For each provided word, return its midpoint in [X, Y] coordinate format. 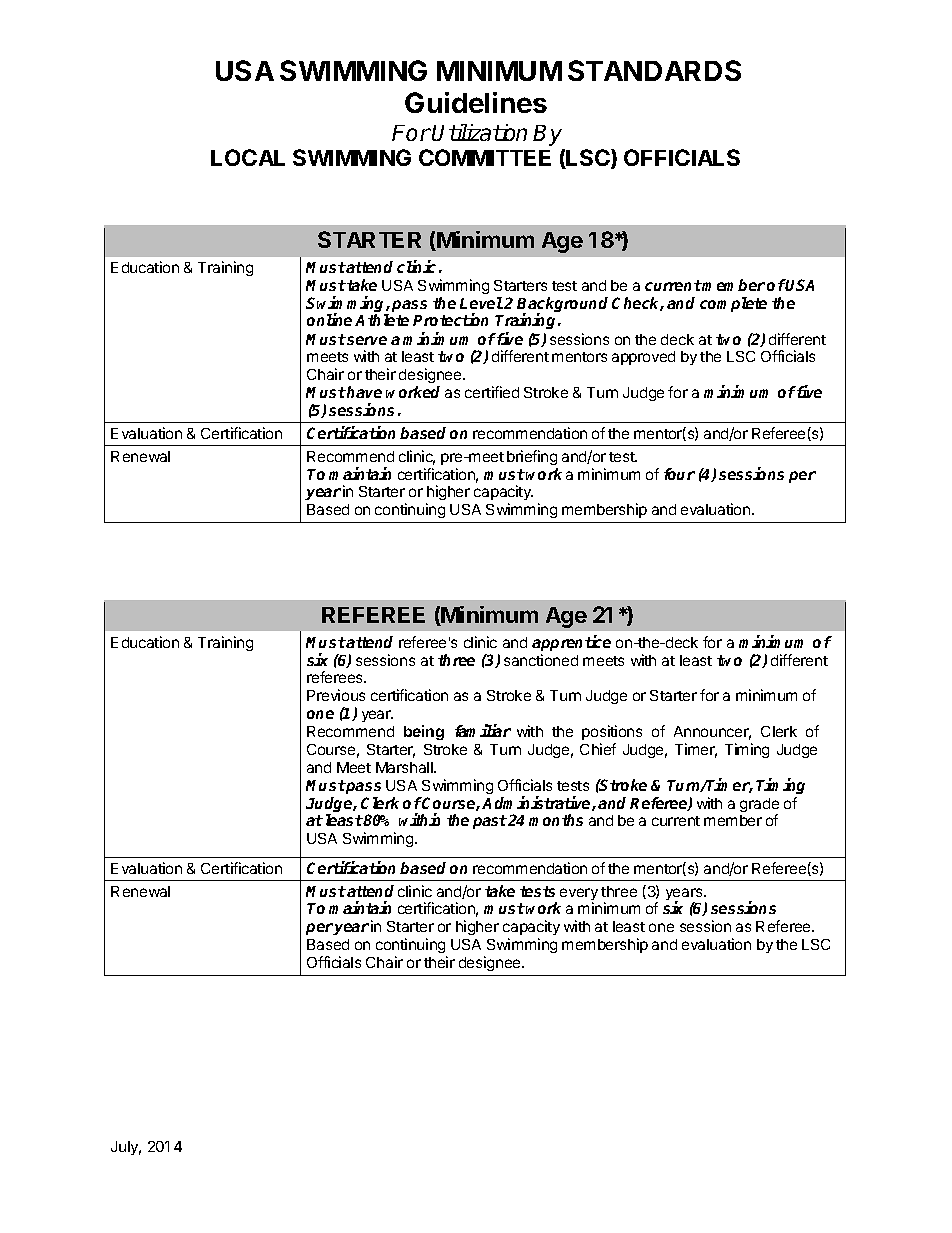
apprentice [571, 643]
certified [492, 392]
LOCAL [248, 157]
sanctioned [541, 660]
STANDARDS [654, 70]
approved [643, 358]
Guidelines [476, 102]
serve [366, 340]
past [490, 822]
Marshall [405, 767]
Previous [336, 695]
